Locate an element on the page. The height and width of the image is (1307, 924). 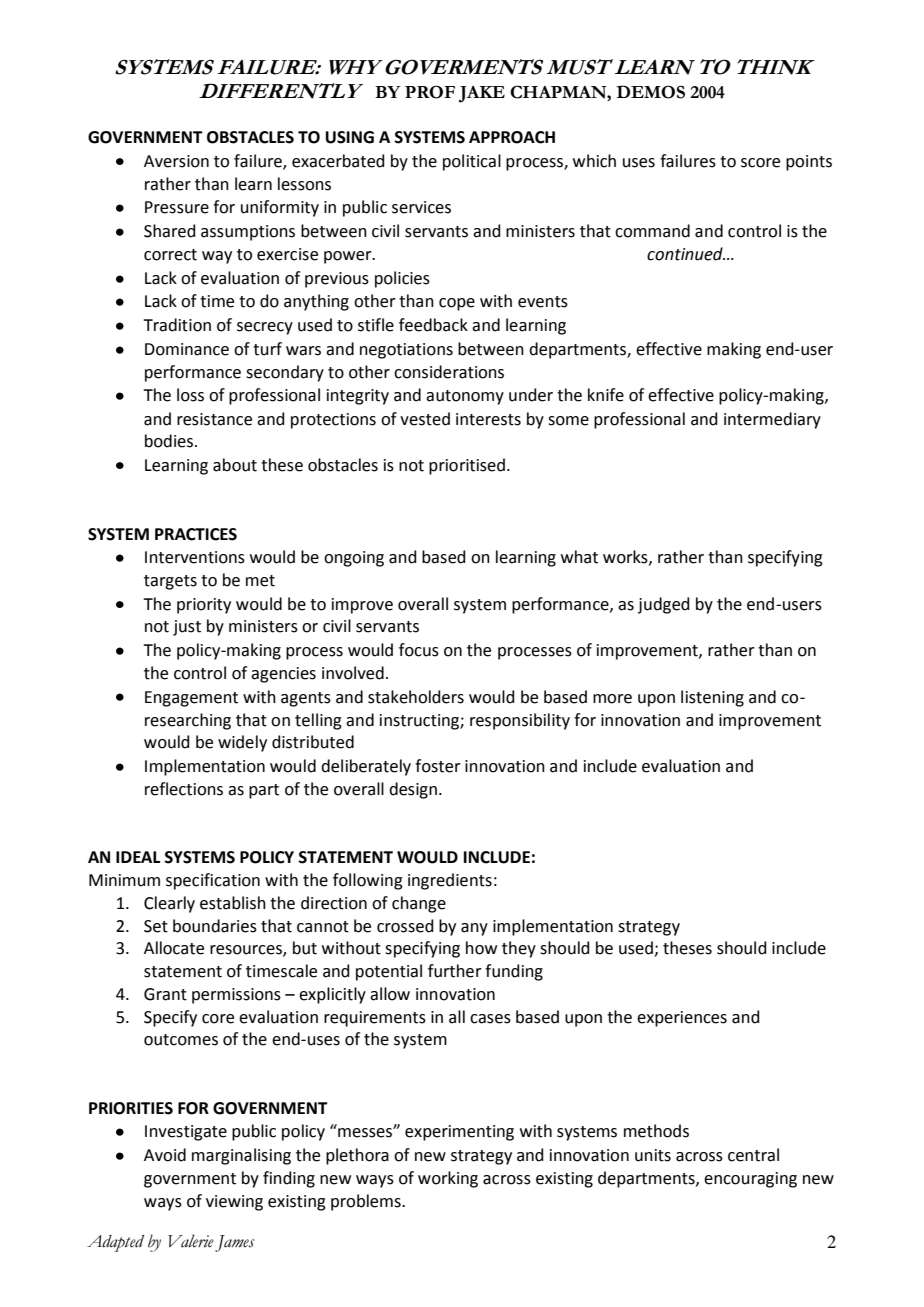
focus is located at coordinates (419, 650).
